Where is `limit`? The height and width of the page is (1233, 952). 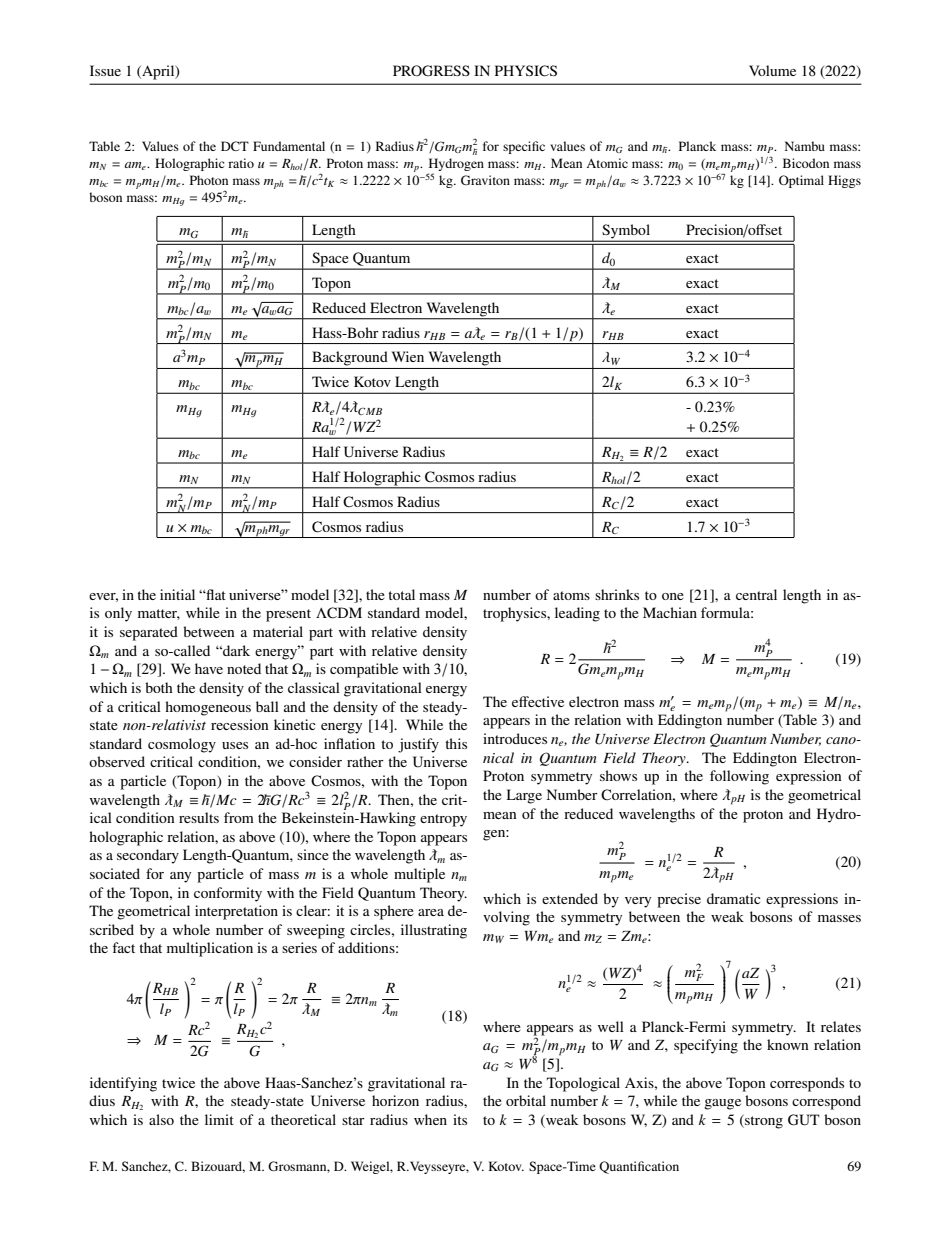 limit is located at coordinates (219, 1119).
